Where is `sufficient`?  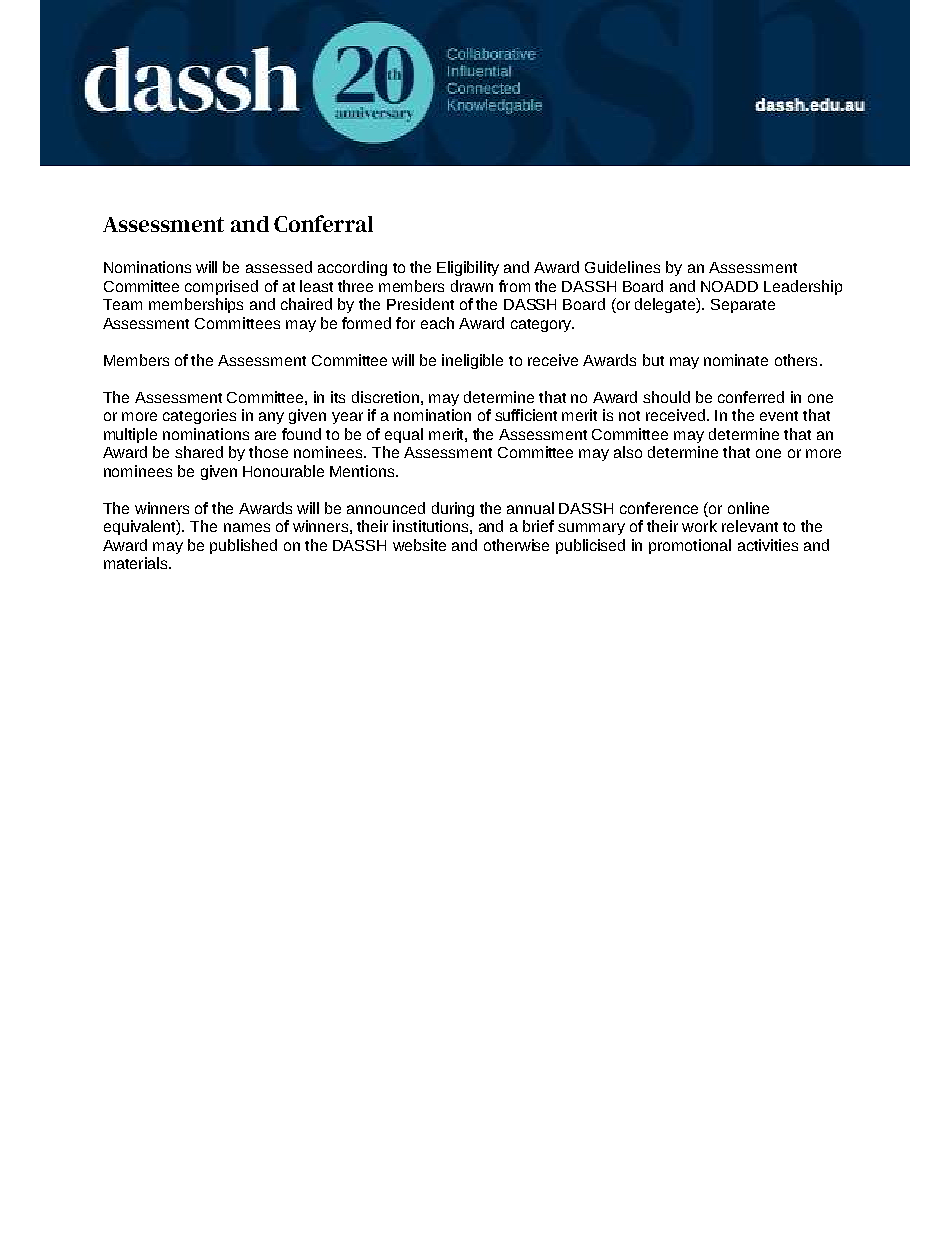 sufficient is located at coordinates (526, 415).
